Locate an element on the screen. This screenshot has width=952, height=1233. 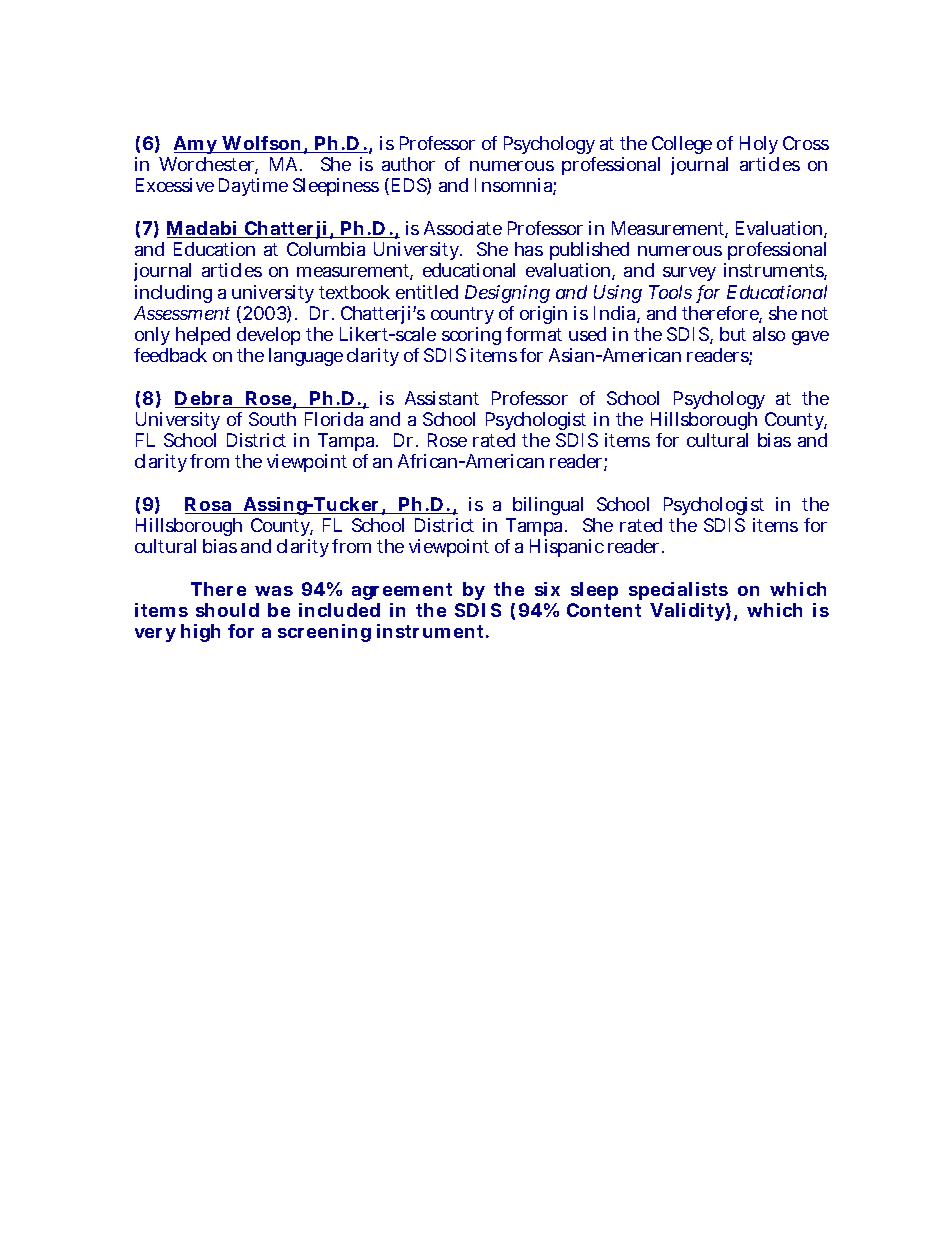
Debra is located at coordinates (205, 399).
